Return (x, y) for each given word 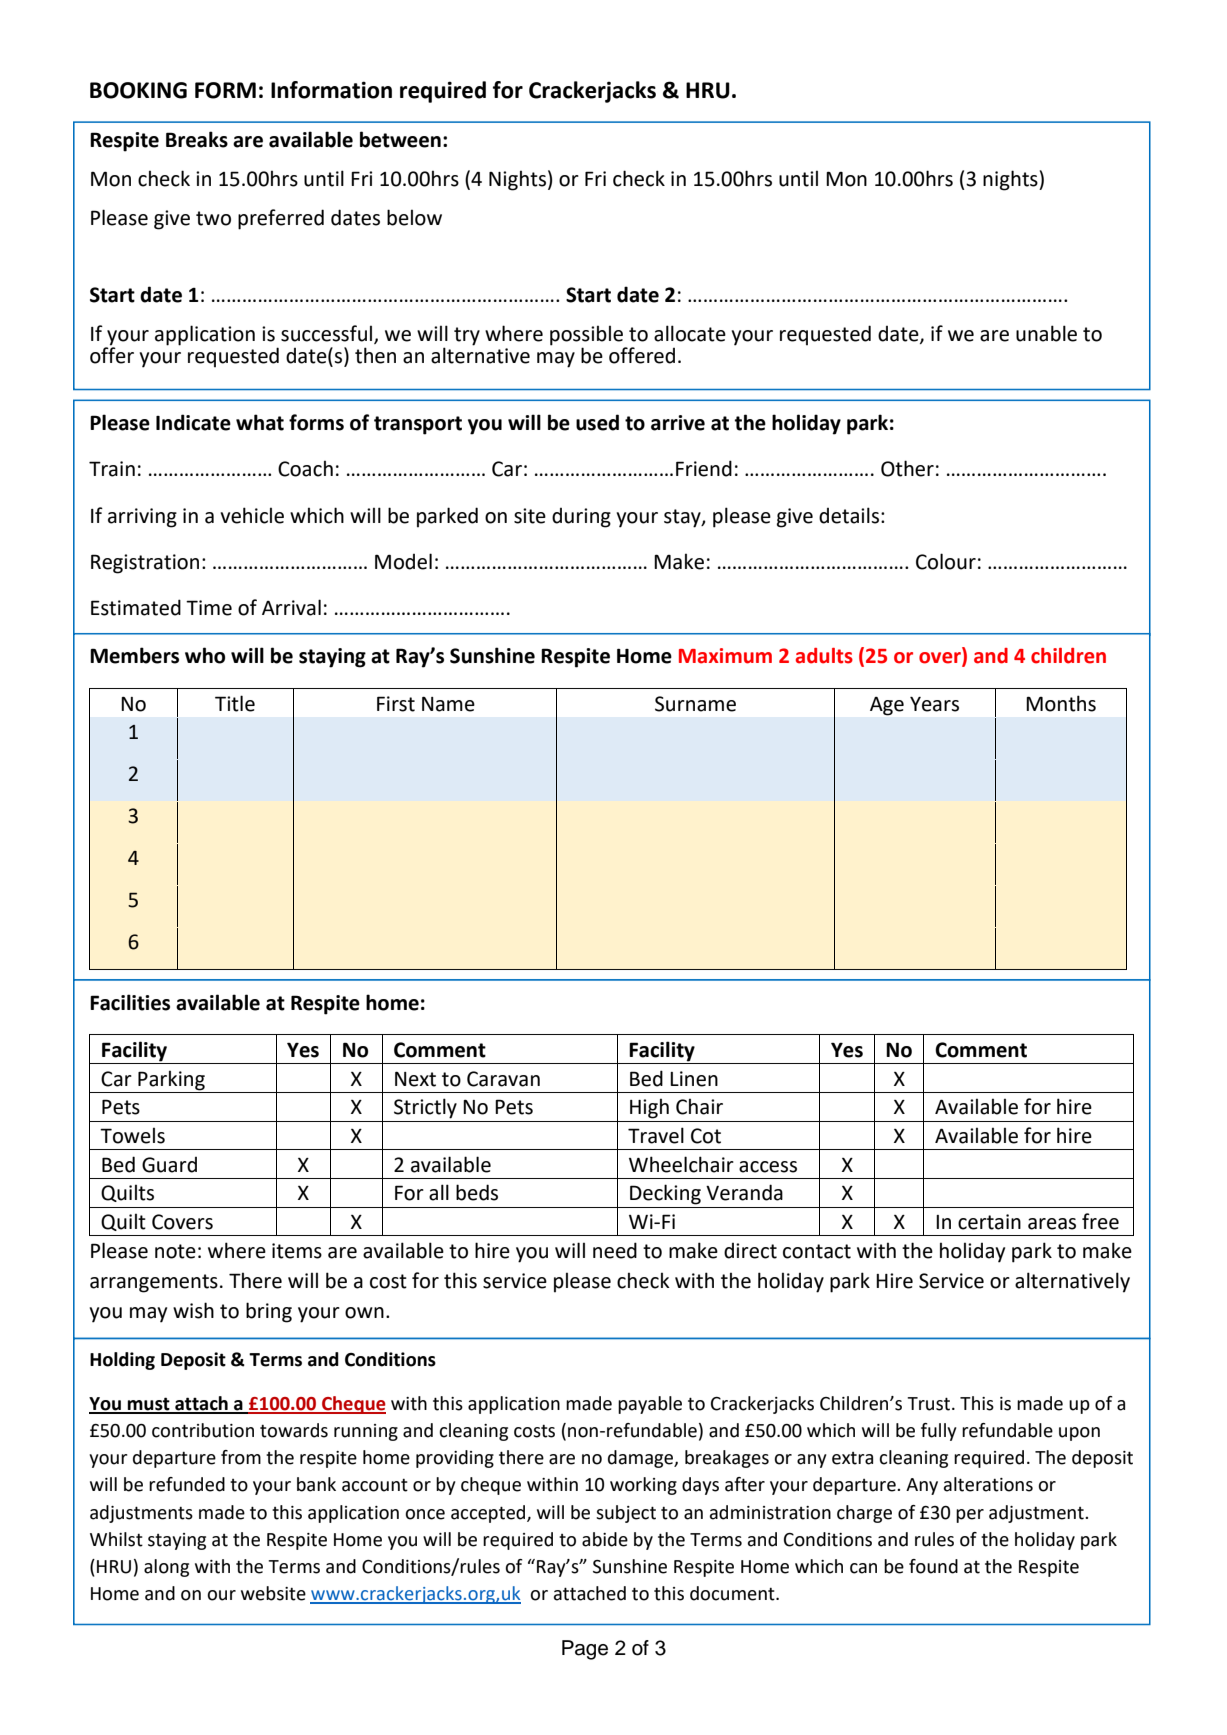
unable (1046, 333)
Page (585, 1650)
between (400, 139)
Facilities (130, 1002)
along (166, 1568)
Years (934, 704)
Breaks (197, 139)
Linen (694, 1079)
